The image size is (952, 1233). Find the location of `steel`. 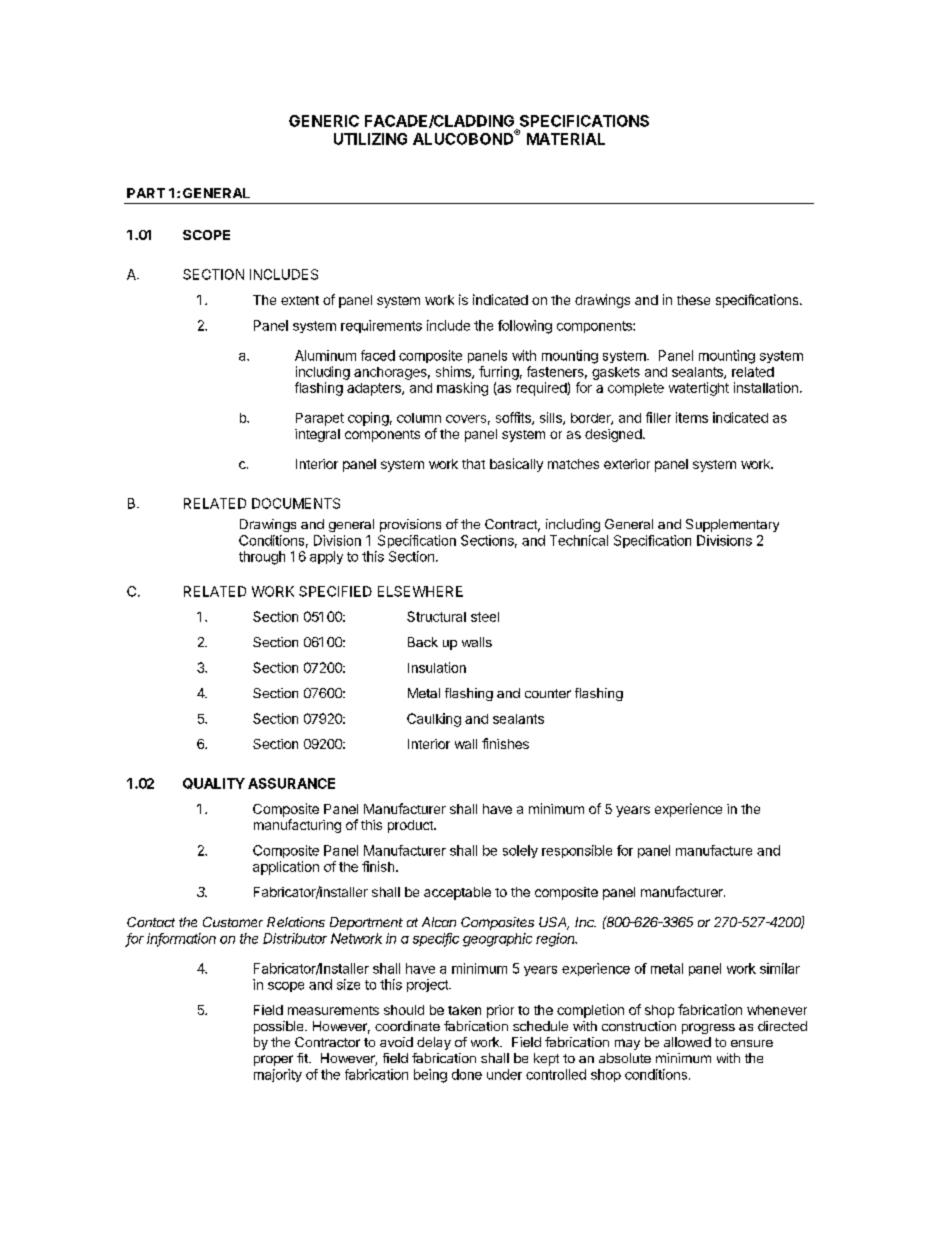

steel is located at coordinates (485, 617).
